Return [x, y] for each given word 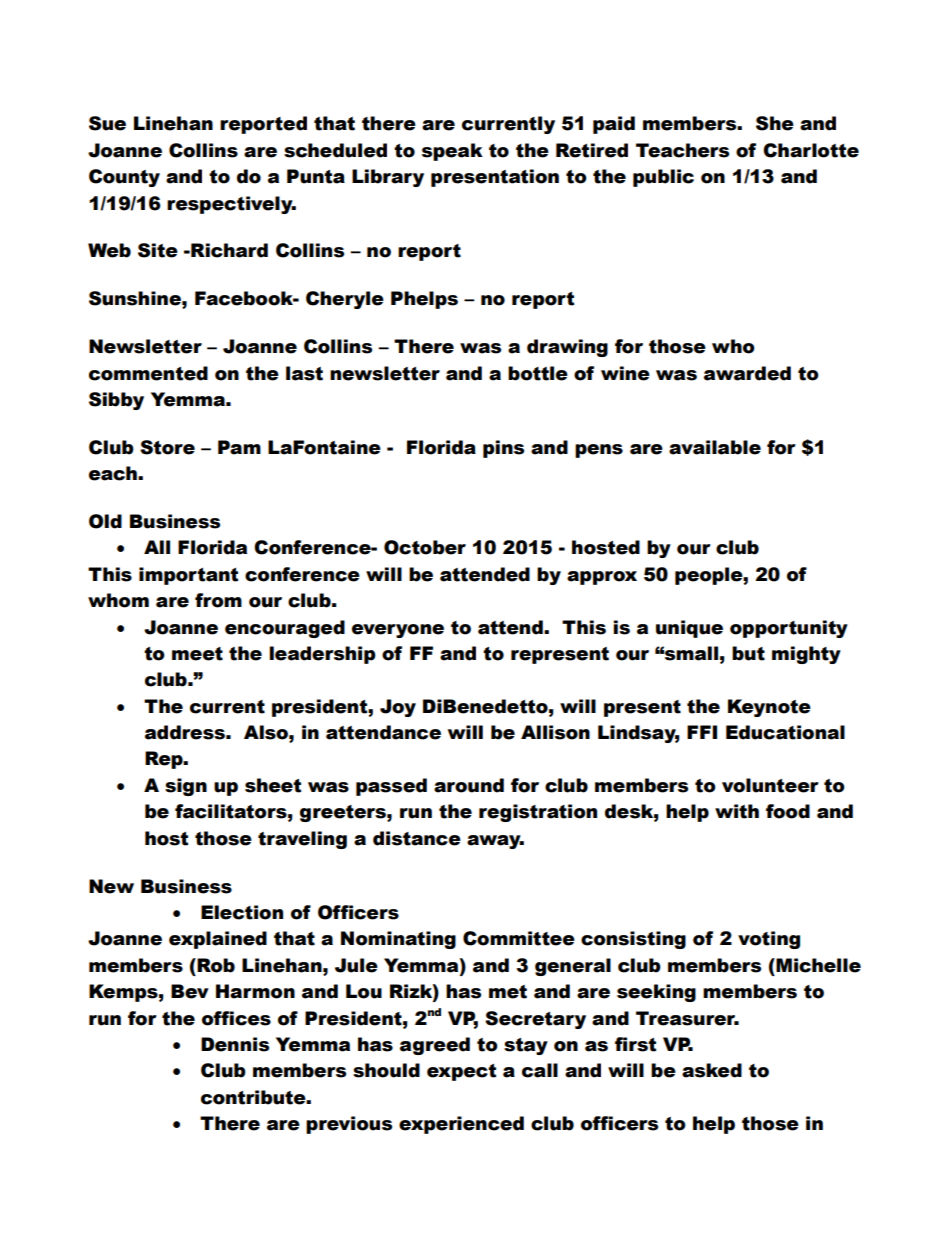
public [663, 178]
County [124, 178]
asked [712, 1070]
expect [461, 1072]
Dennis [235, 1044]
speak [452, 152]
